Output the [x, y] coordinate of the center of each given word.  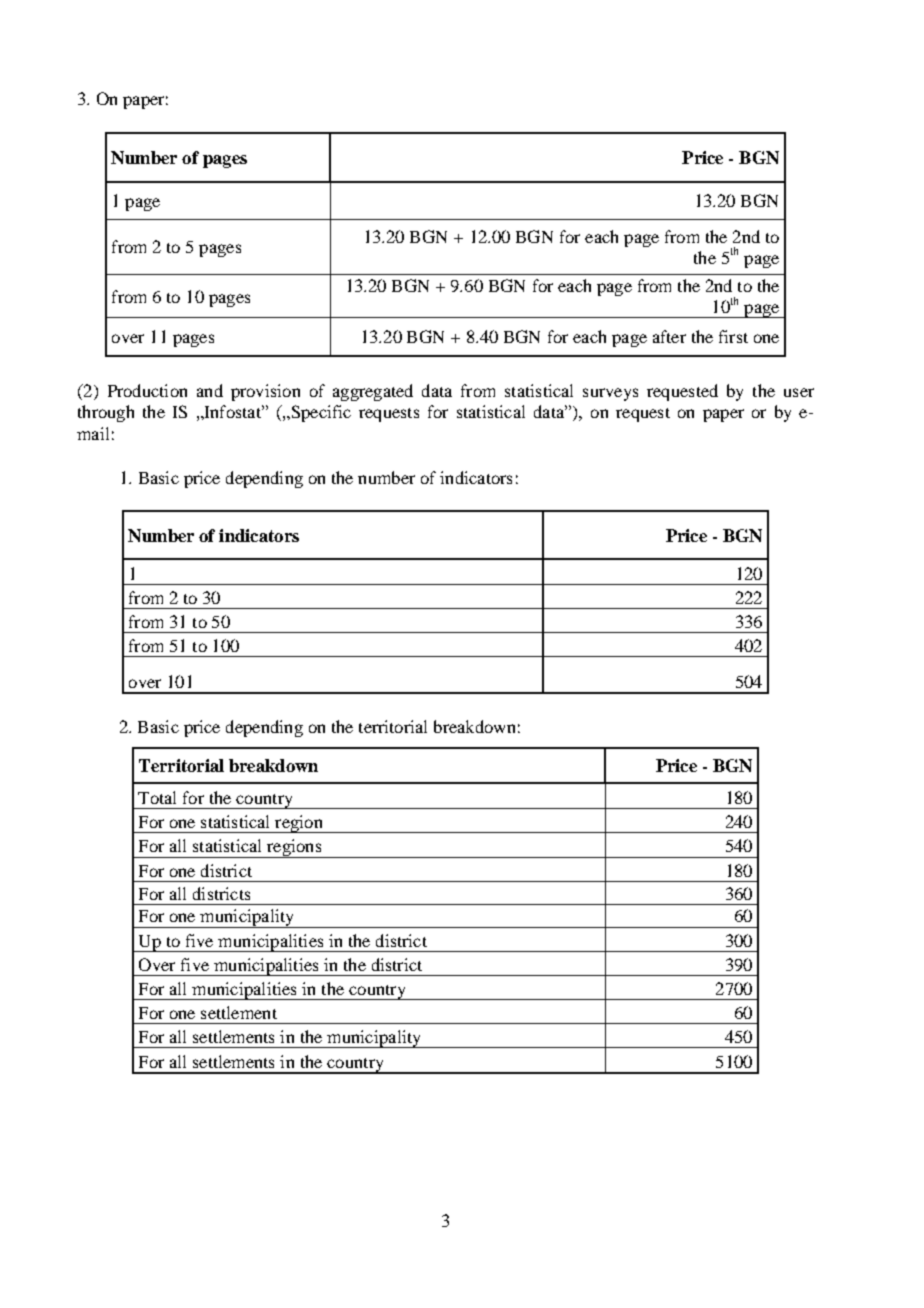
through [106, 413]
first [733, 336]
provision [265, 392]
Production [147, 390]
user [799, 392]
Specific [320, 413]
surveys [610, 394]
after [669, 336]
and [210, 390]
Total [157, 797]
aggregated [373, 392]
